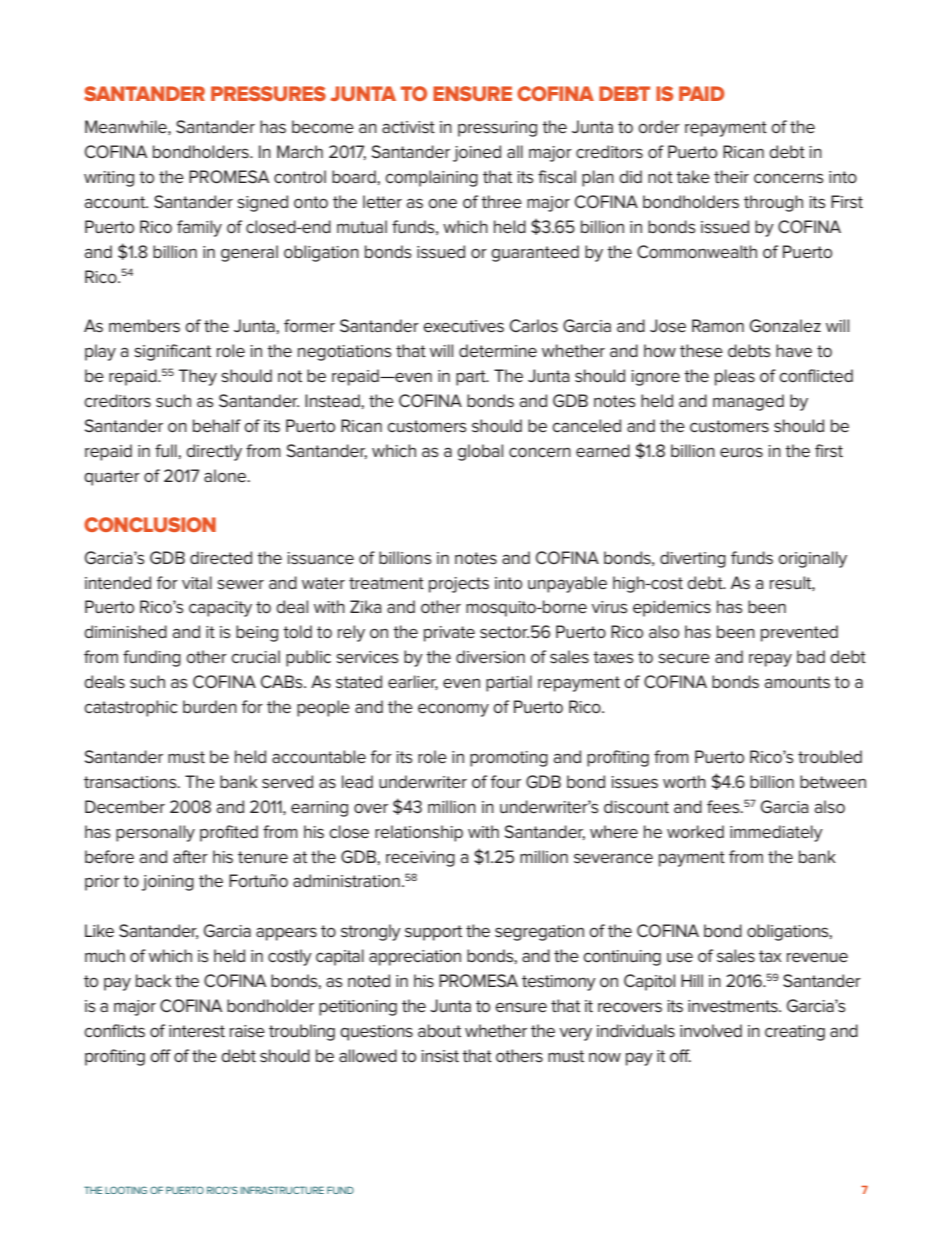 This screenshot has height=1233, width=952. Describe the element at coordinates (440, 1056) in the screenshot. I see `insist` at that location.
